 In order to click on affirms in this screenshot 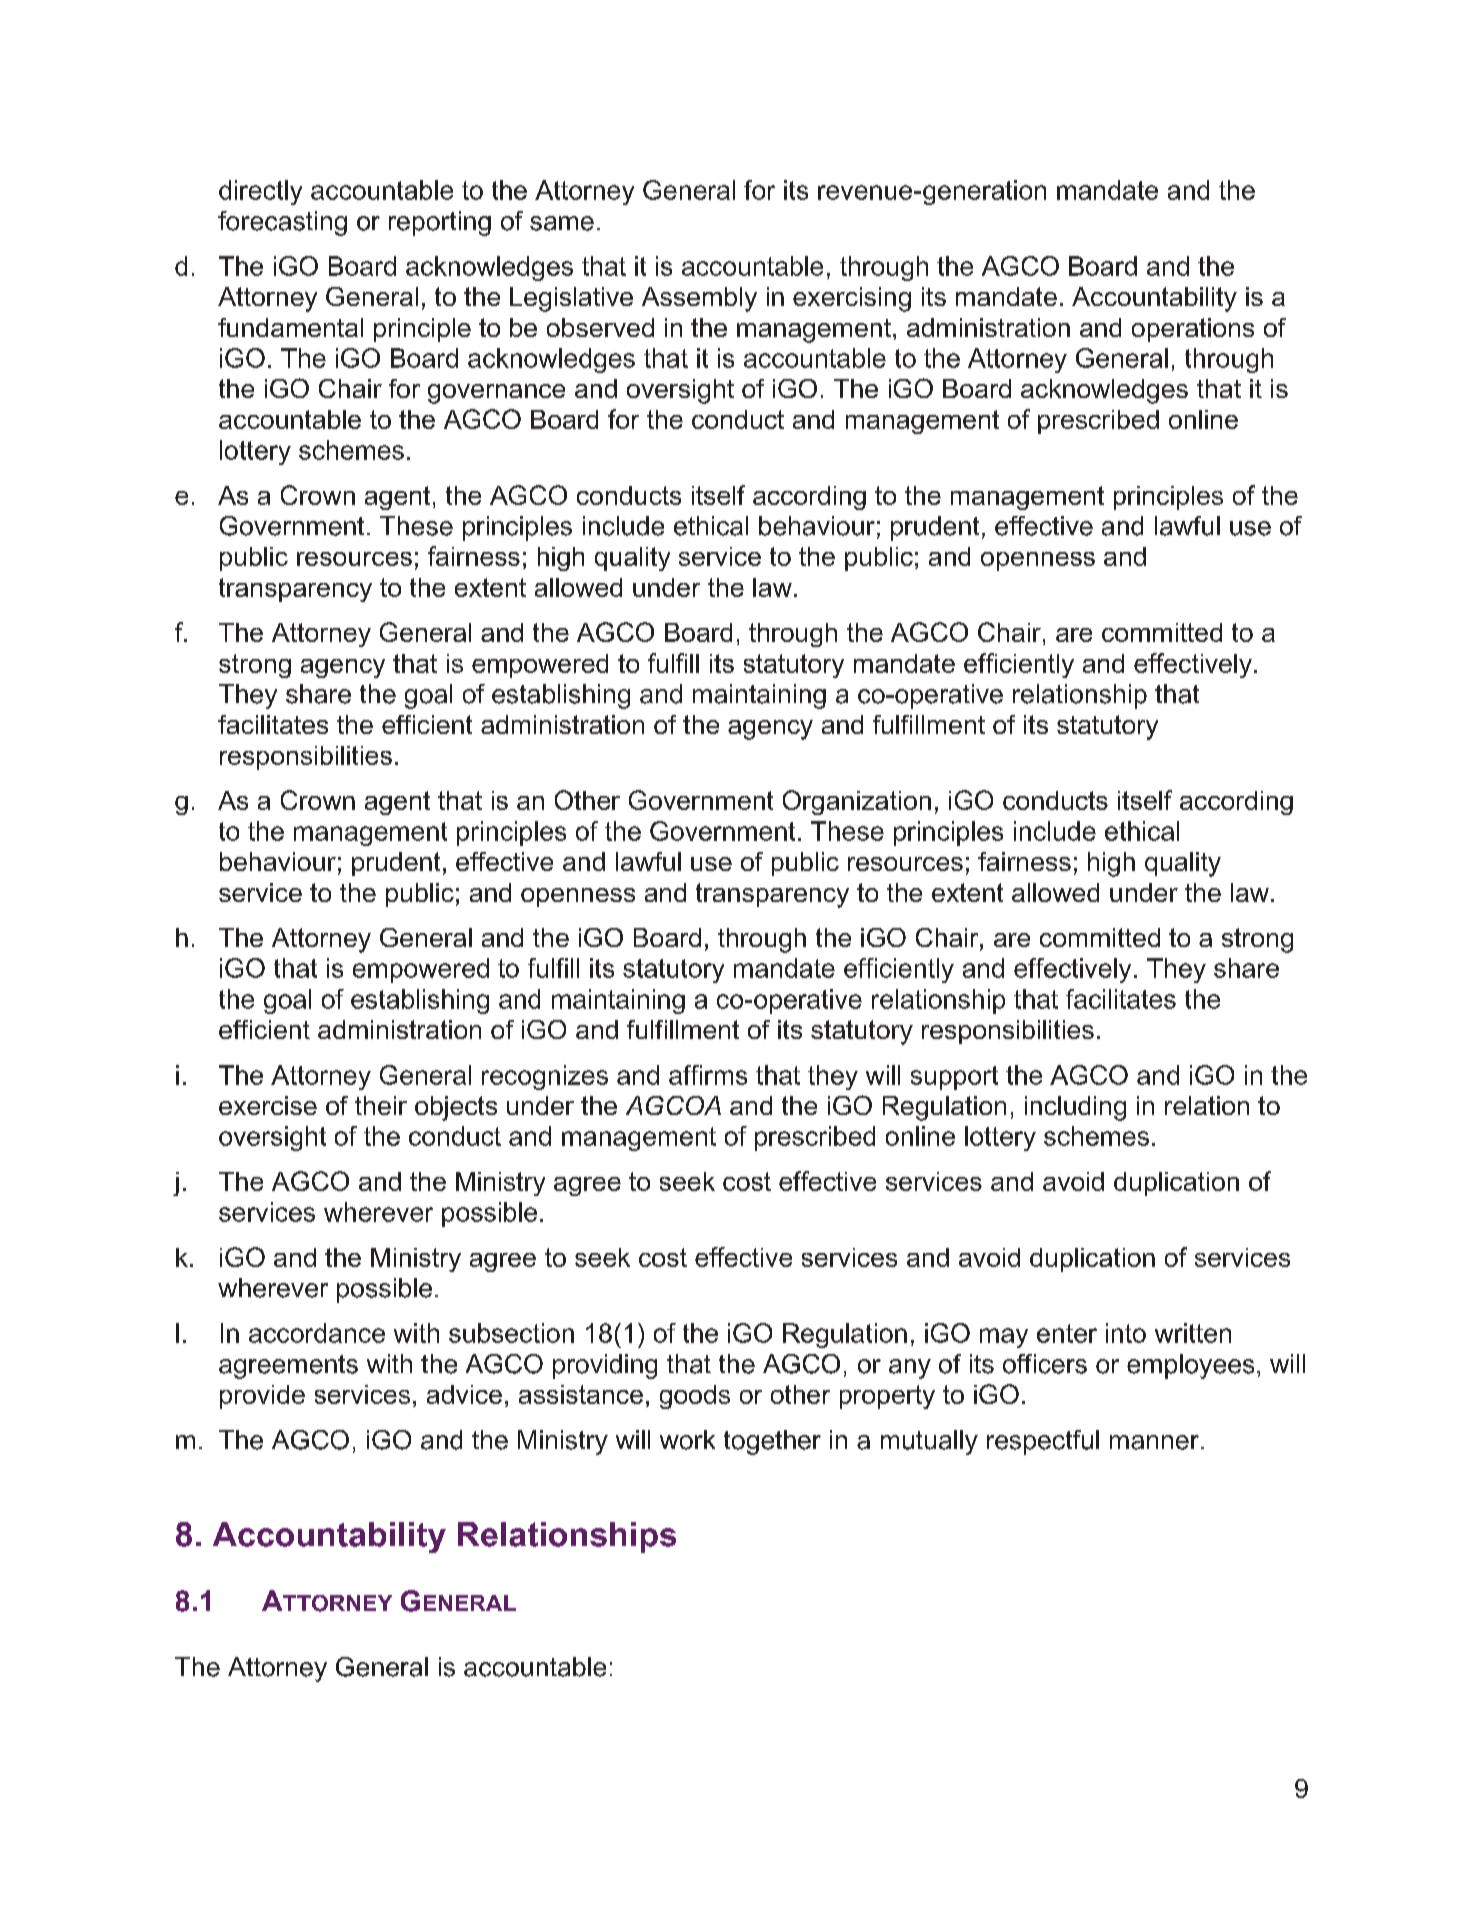, I will do `click(708, 1075)`.
